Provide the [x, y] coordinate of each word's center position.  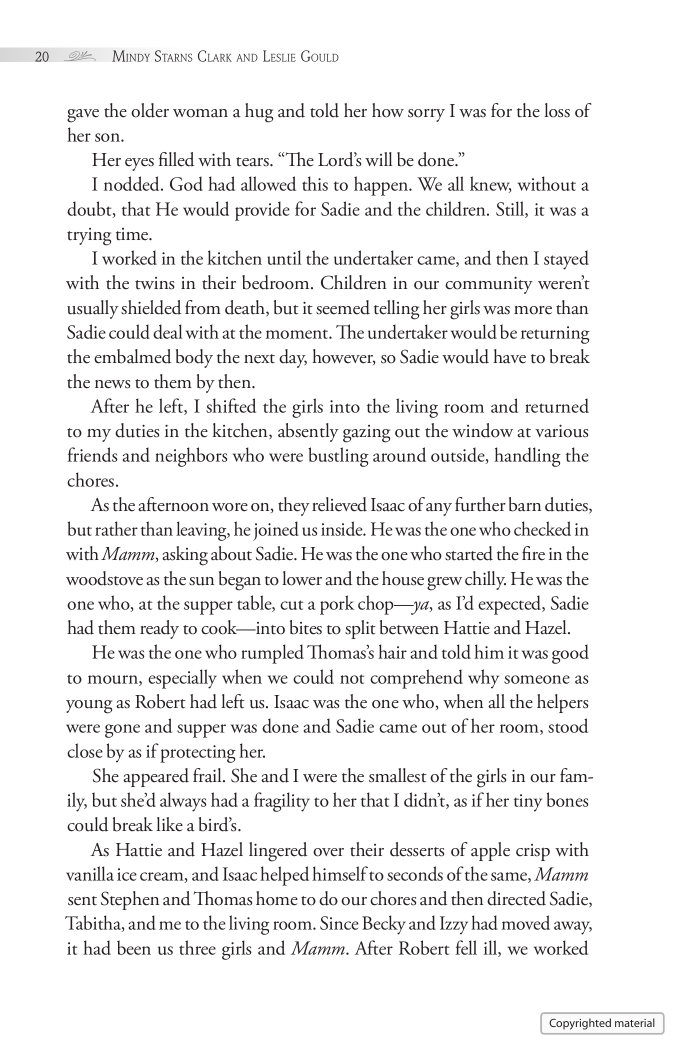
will [378, 159]
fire [533, 553]
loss [557, 110]
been [134, 947]
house [403, 578]
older [150, 110]
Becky [384, 925]
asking [185, 556]
